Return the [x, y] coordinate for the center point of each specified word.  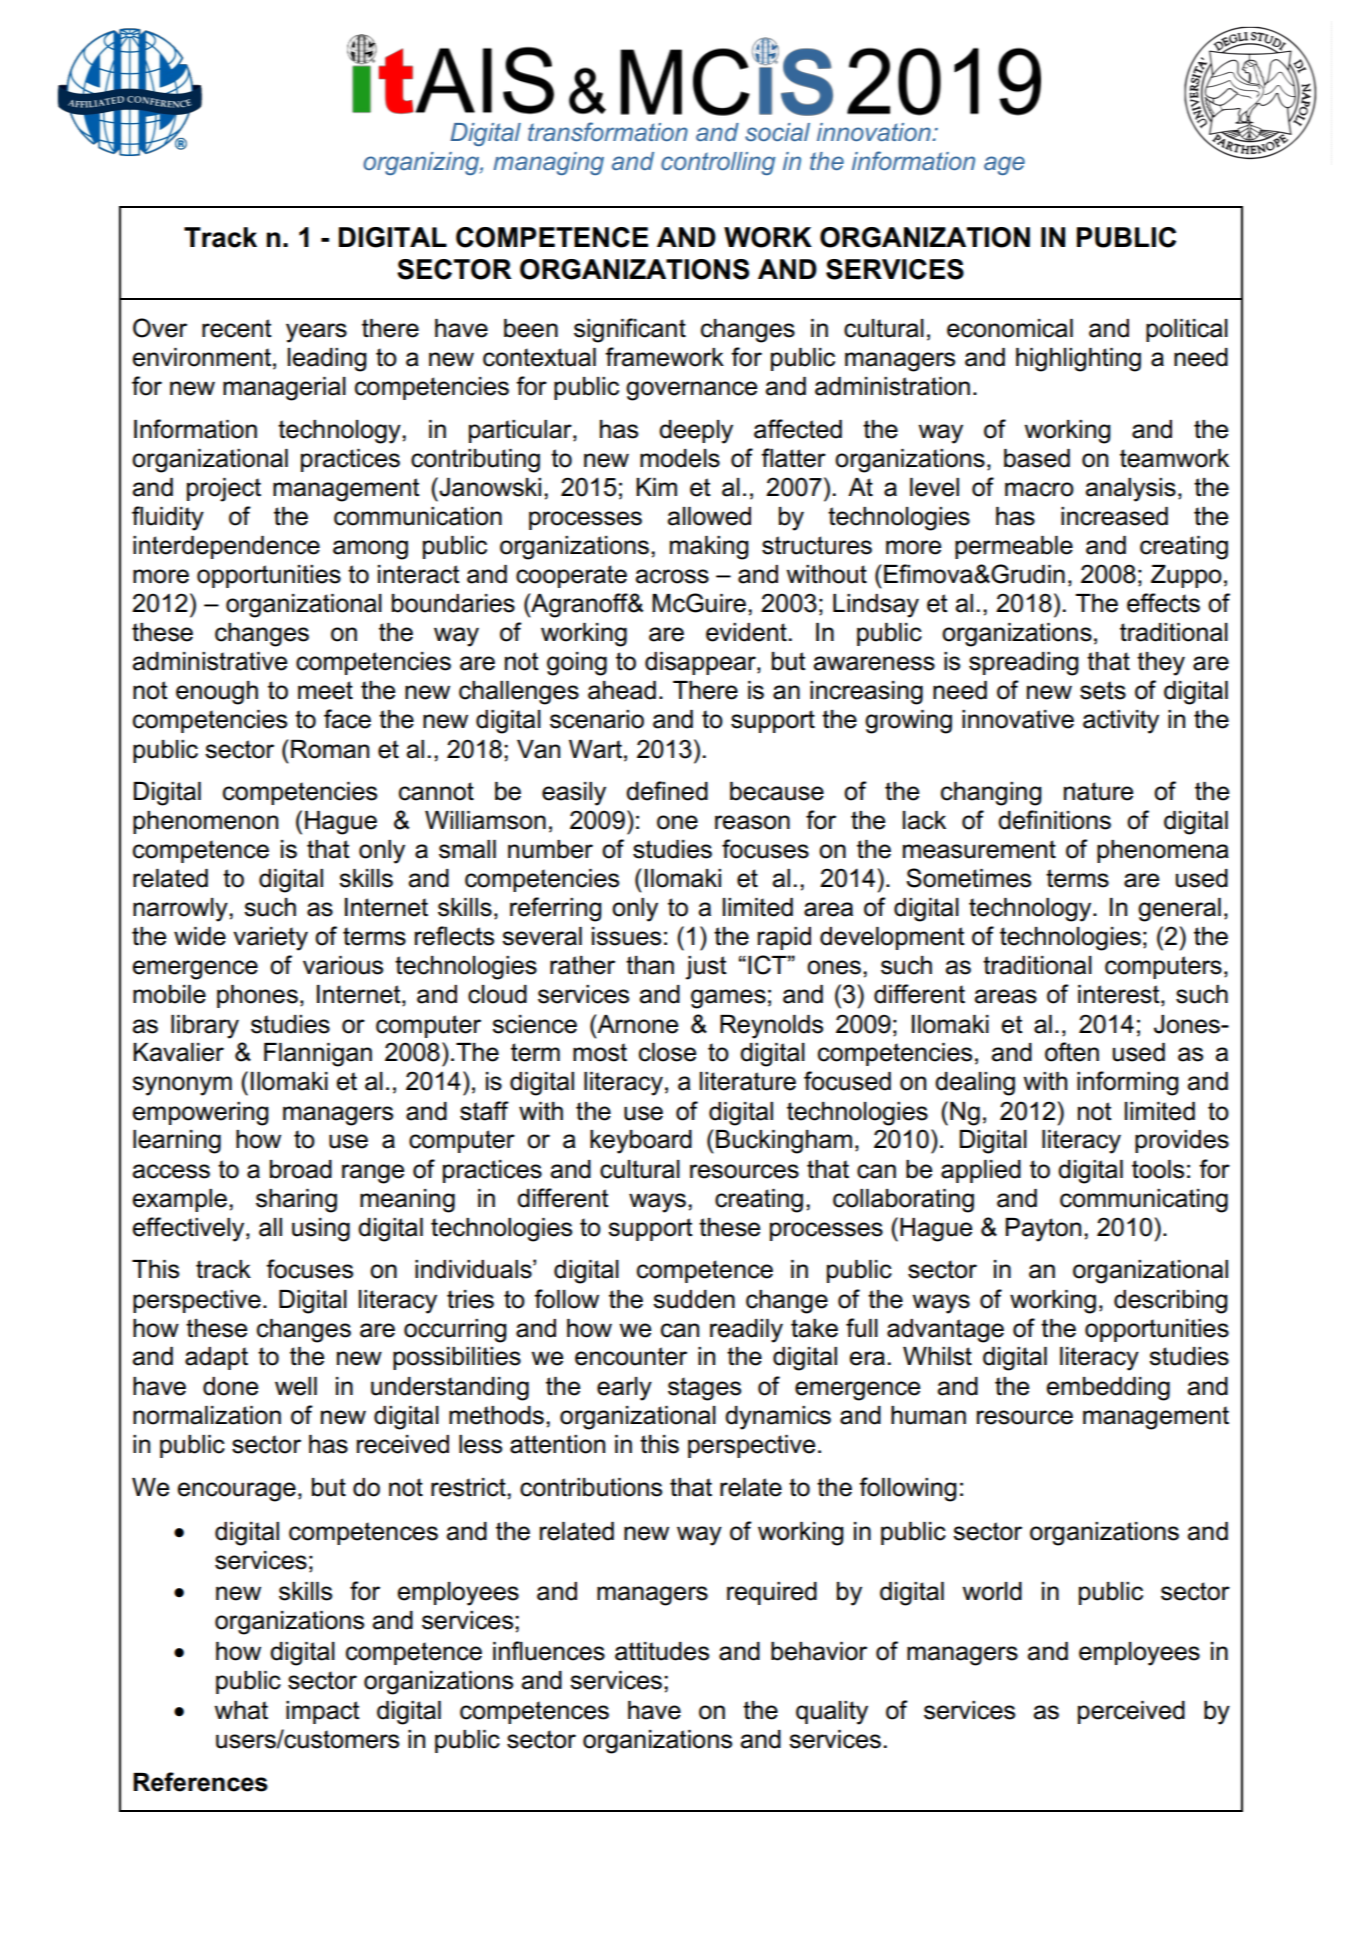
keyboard [641, 1142]
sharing [296, 1201]
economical [1010, 328]
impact [323, 1712]
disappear [701, 663]
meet [325, 690]
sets [1103, 690]
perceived [1131, 1712]
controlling [718, 163]
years [316, 333]
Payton [1043, 1230]
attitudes [662, 1651]
